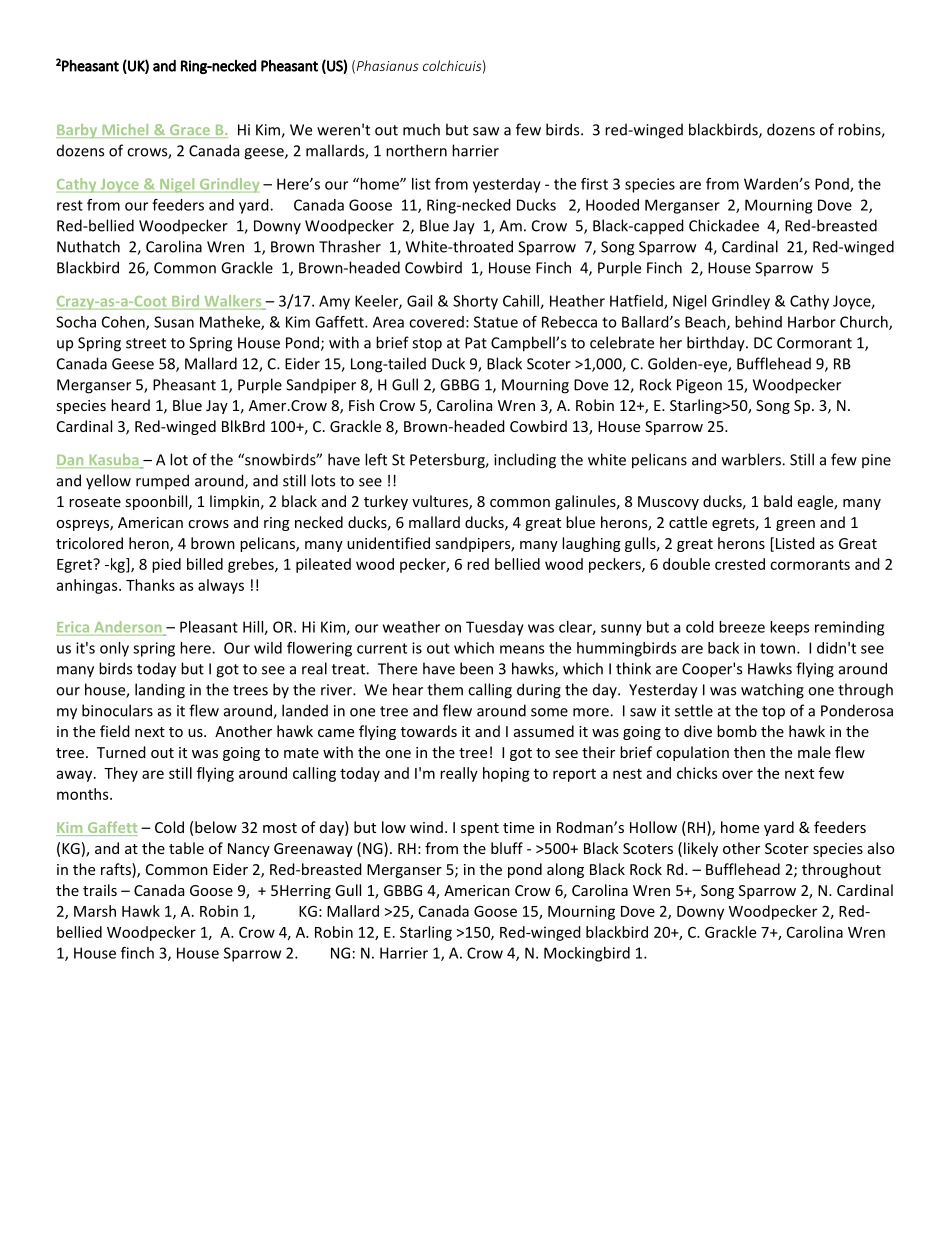 The image size is (952, 1233). What do you see at coordinates (189, 131) in the document?
I see `Grace` at bounding box center [189, 131].
